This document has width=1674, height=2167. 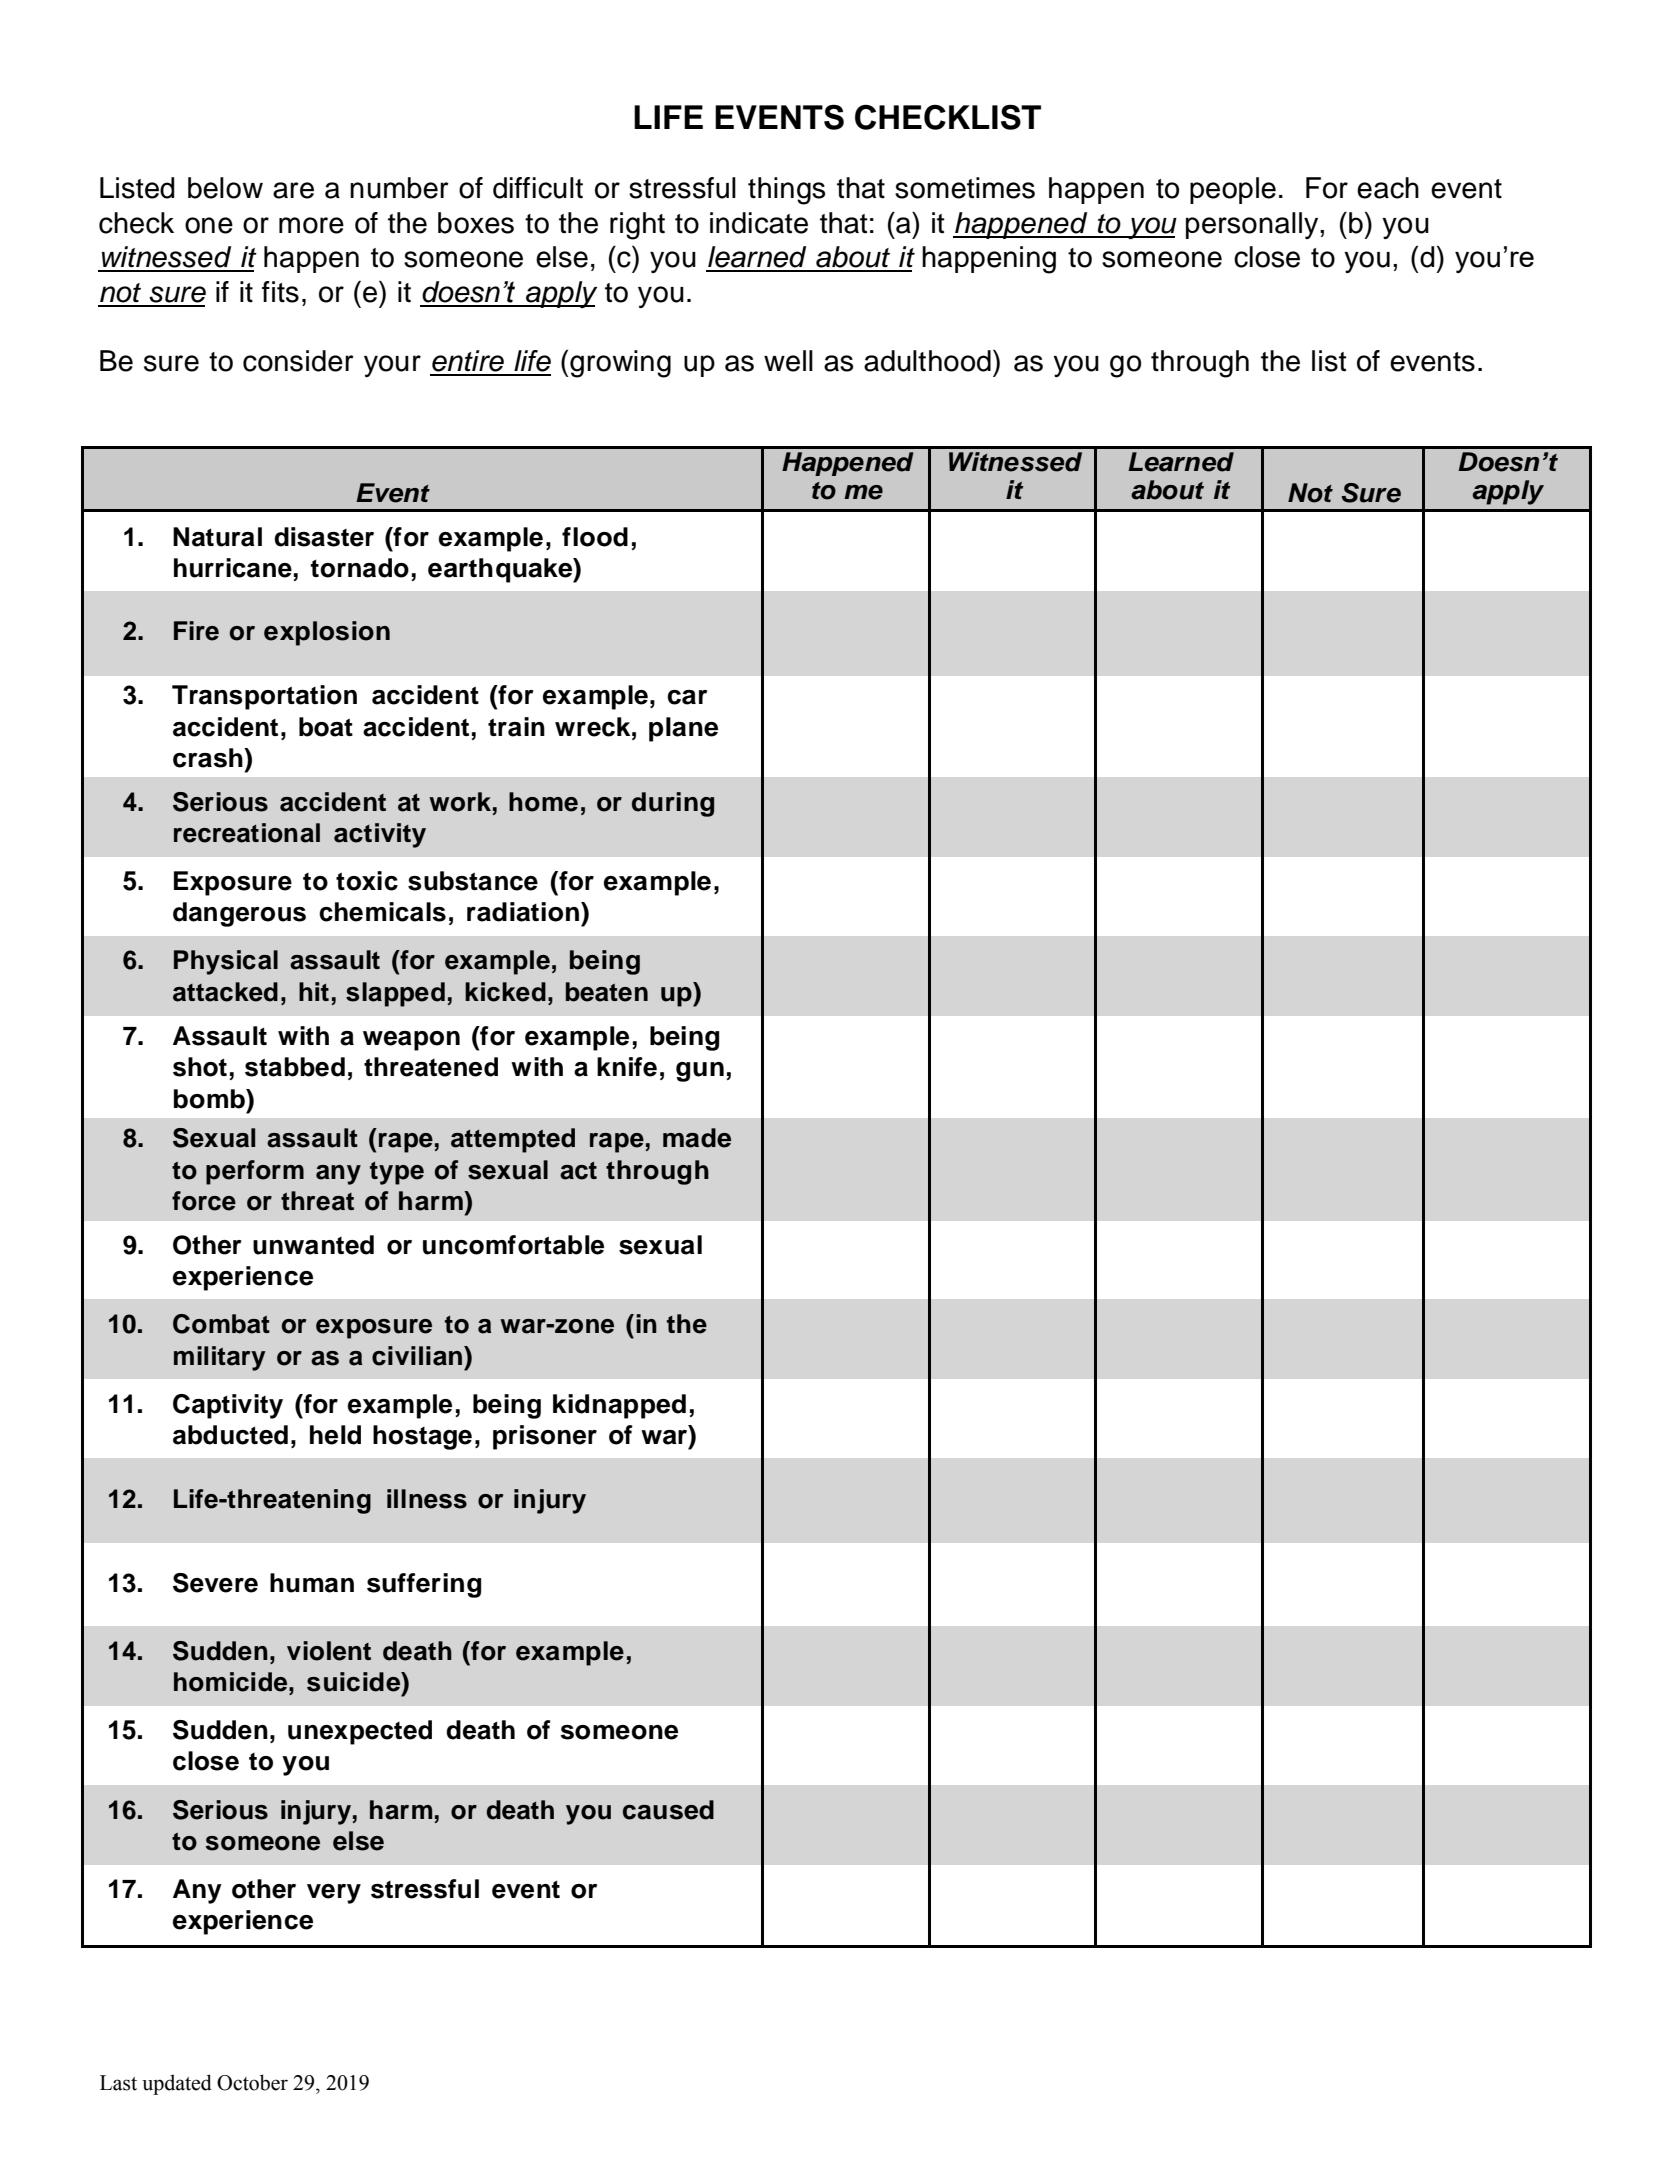 What do you see at coordinates (334, 1894) in the document?
I see `very` at bounding box center [334, 1894].
